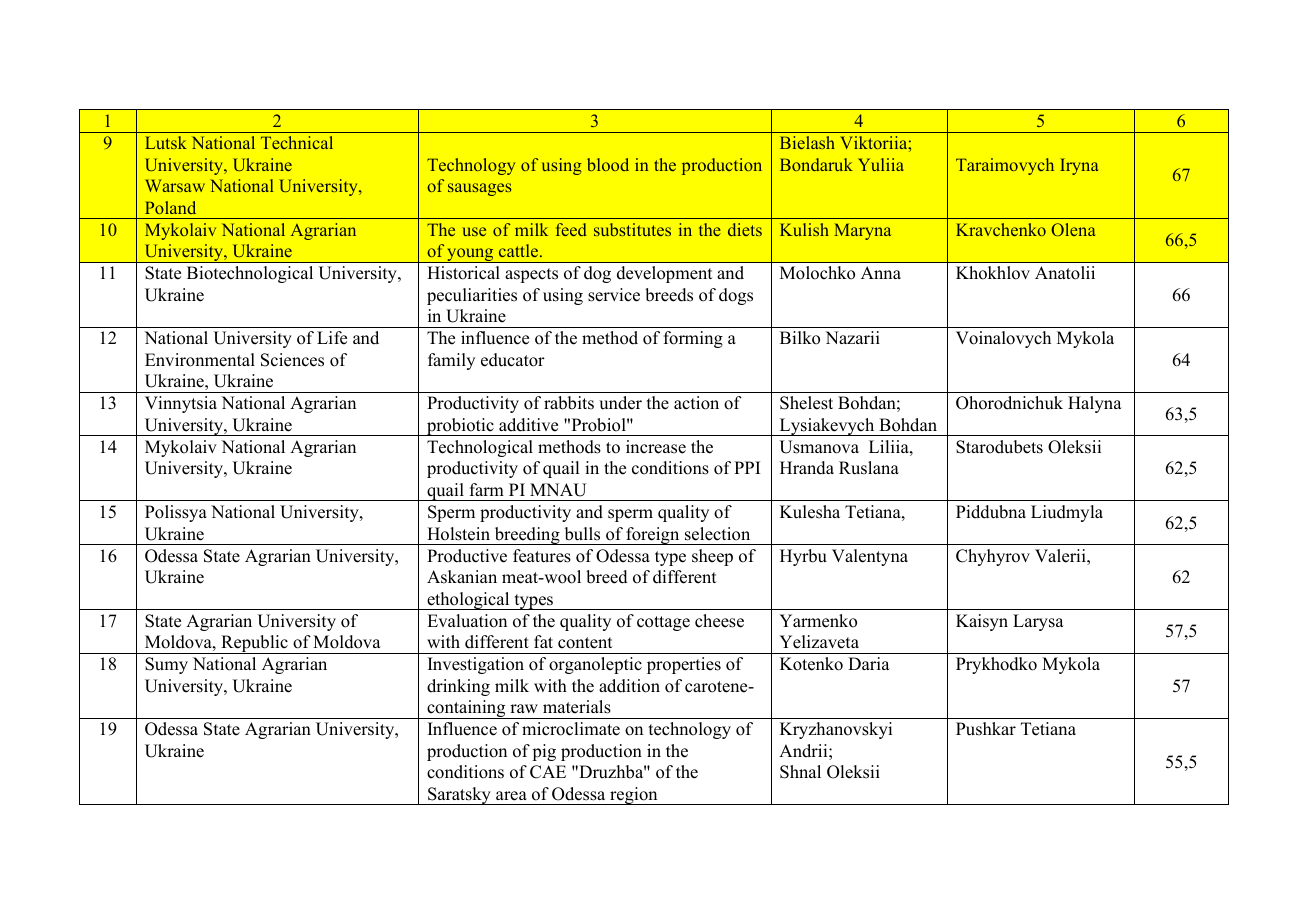 The height and width of the page is (924, 1308). What do you see at coordinates (634, 796) in the page?
I see `region` at bounding box center [634, 796].
